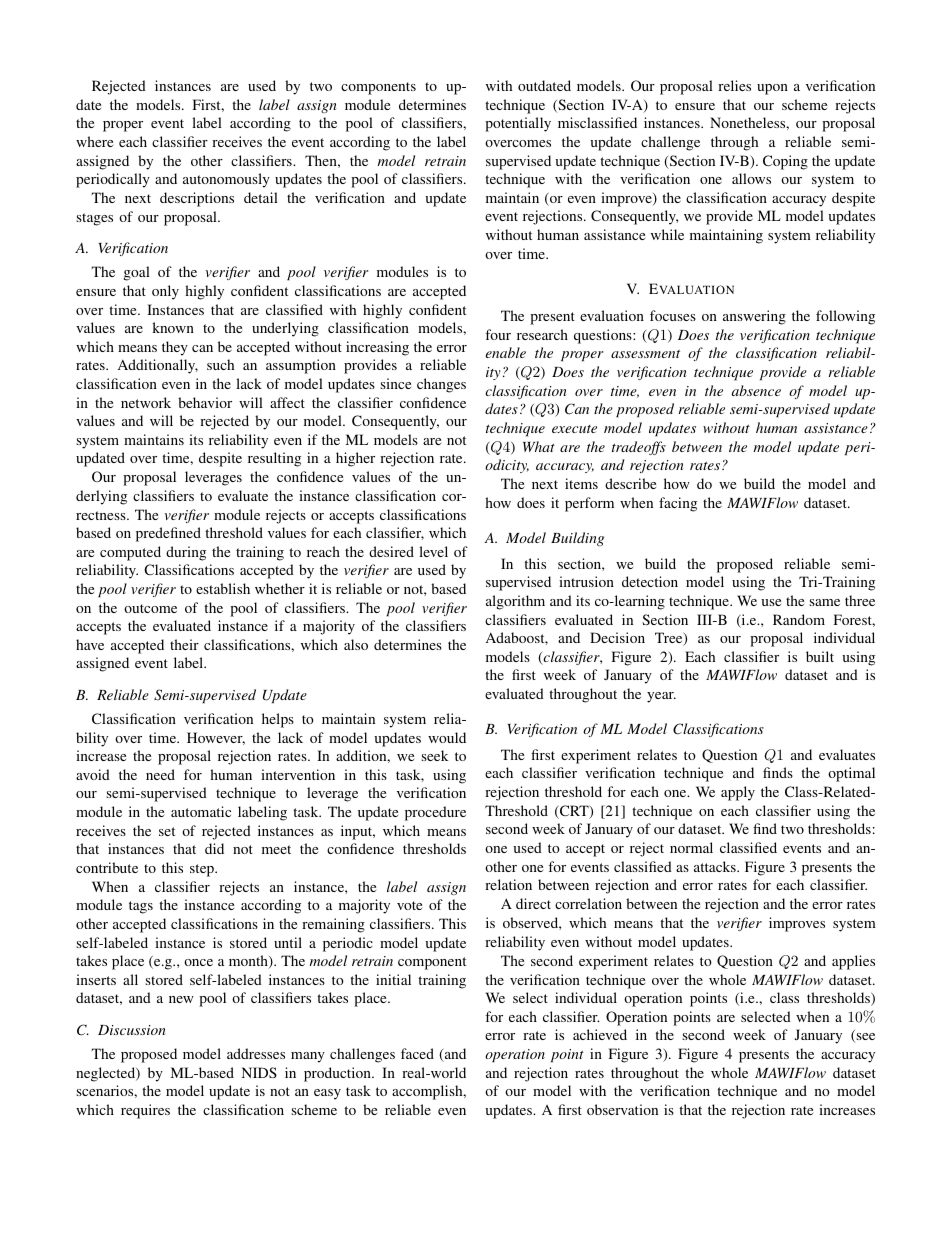 Image resolution: width=952 pixels, height=1233 pixels. Describe the element at coordinates (94, 141) in the screenshot. I see `where` at that location.
